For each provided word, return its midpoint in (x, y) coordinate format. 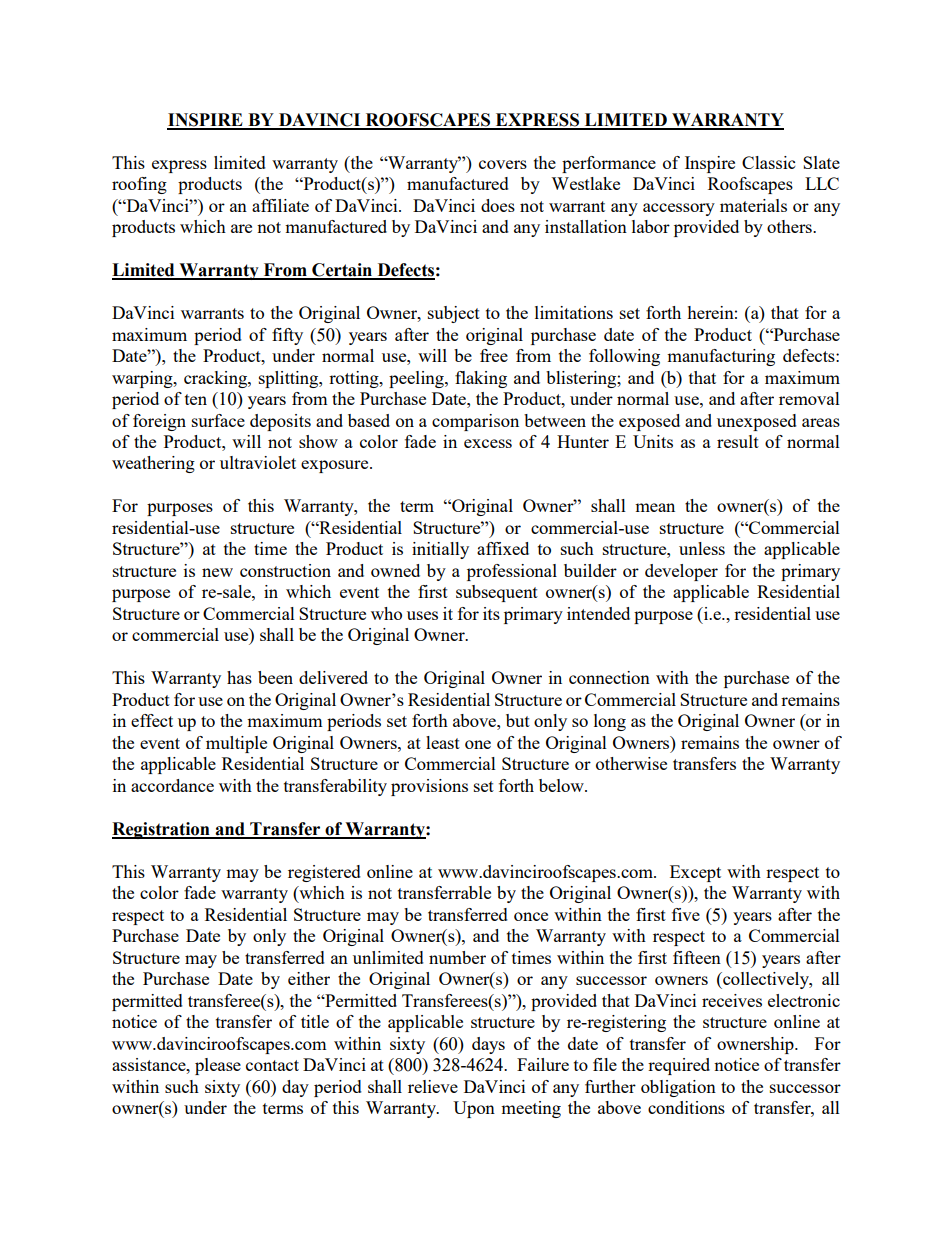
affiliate (280, 205)
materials (753, 205)
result (738, 441)
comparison (475, 422)
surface (218, 420)
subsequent (497, 593)
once (531, 916)
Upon (474, 1109)
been (275, 677)
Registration (162, 830)
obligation (678, 1088)
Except (695, 873)
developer (681, 572)
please (218, 1066)
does (498, 205)
